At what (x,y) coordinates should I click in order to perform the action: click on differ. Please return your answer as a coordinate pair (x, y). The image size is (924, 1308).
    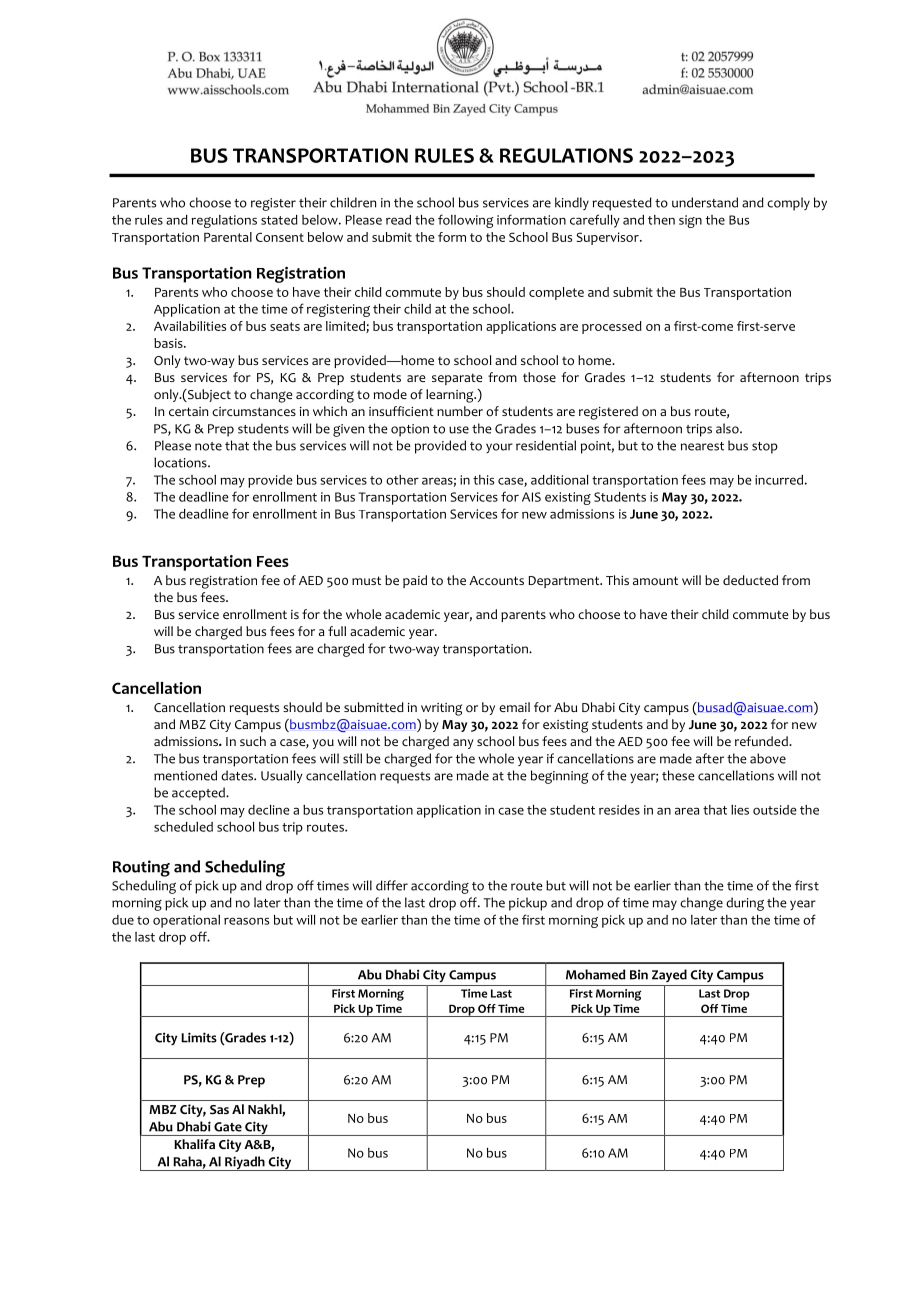
    Looking at the image, I should click on (392, 885).
